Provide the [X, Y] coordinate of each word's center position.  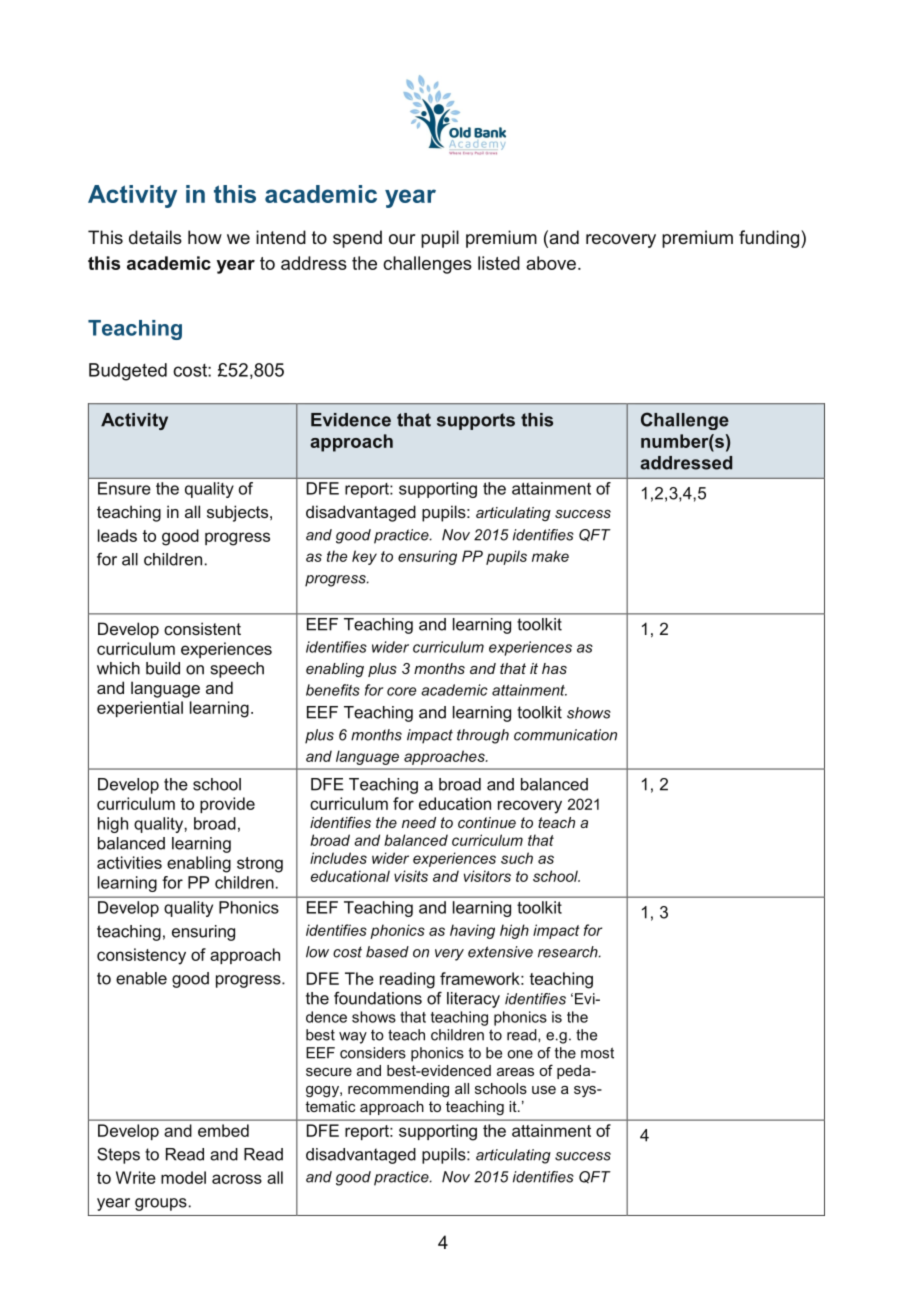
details [155, 237]
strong [260, 865]
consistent [202, 628]
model [183, 1177]
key [364, 557]
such [517, 858]
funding [770, 239]
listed [499, 263]
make [550, 556]
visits [411, 876]
